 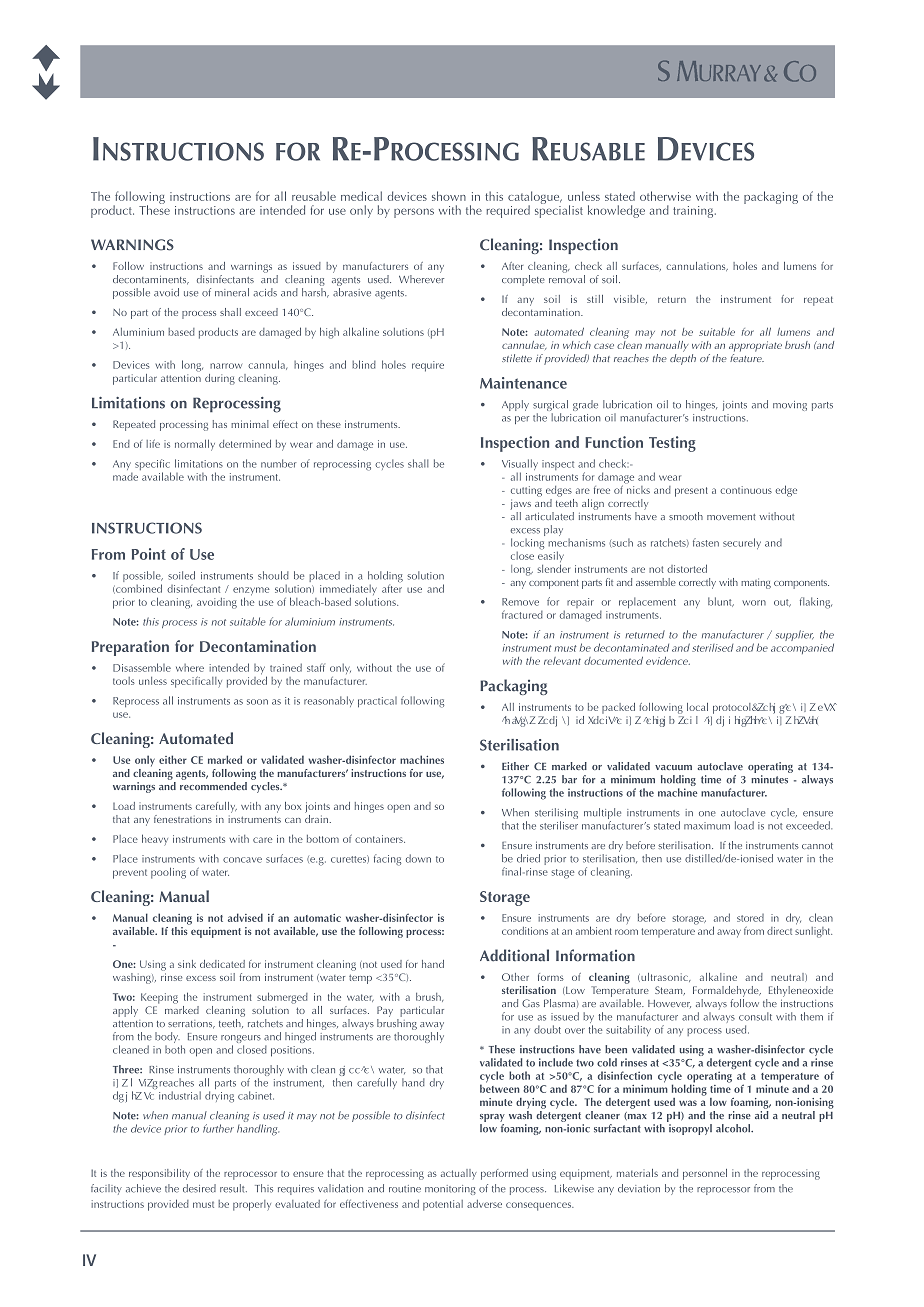 I want to click on training, so click(x=694, y=212).
